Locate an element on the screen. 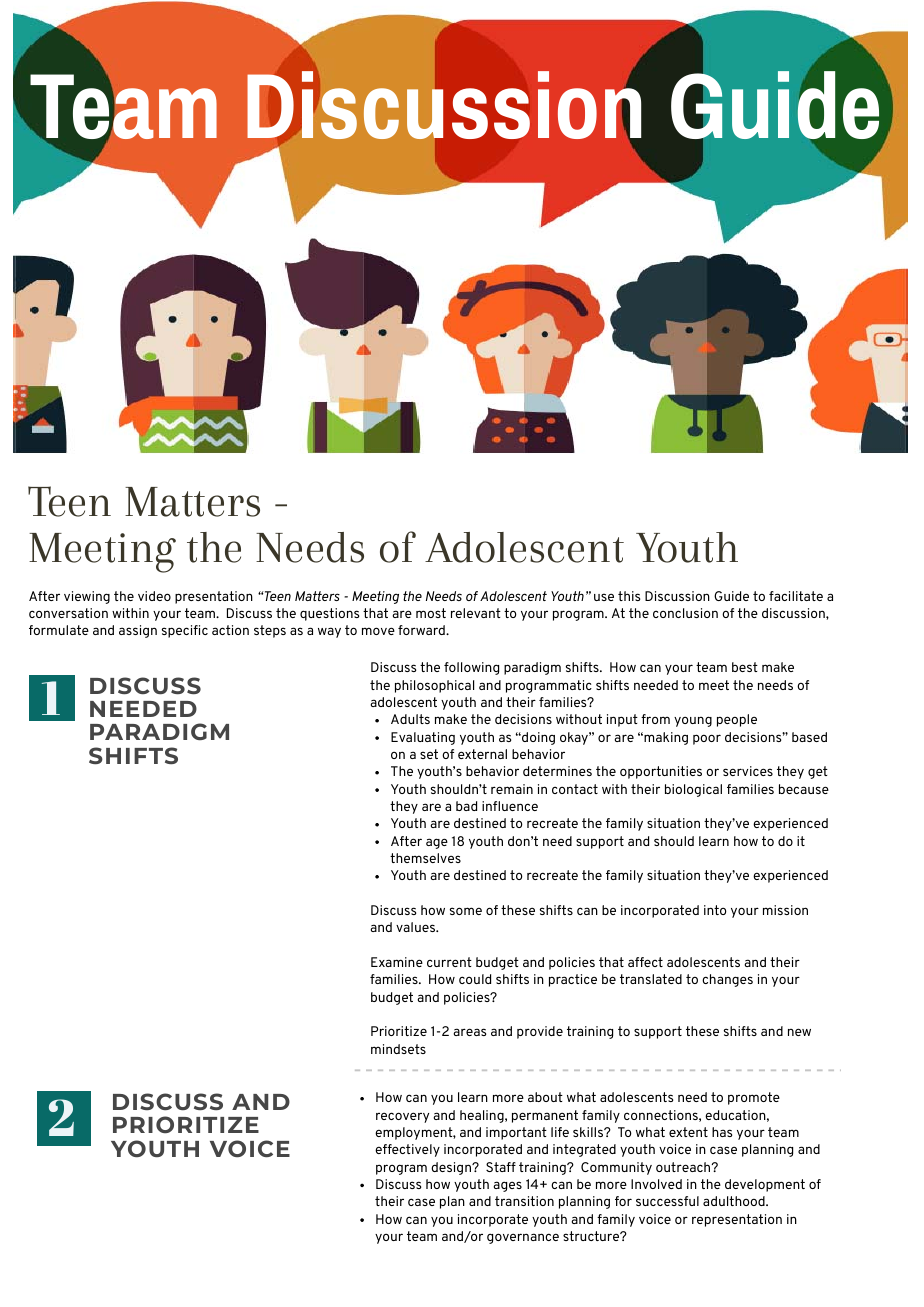 The width and height of the screenshot is (924, 1307). specific is located at coordinates (185, 631).
